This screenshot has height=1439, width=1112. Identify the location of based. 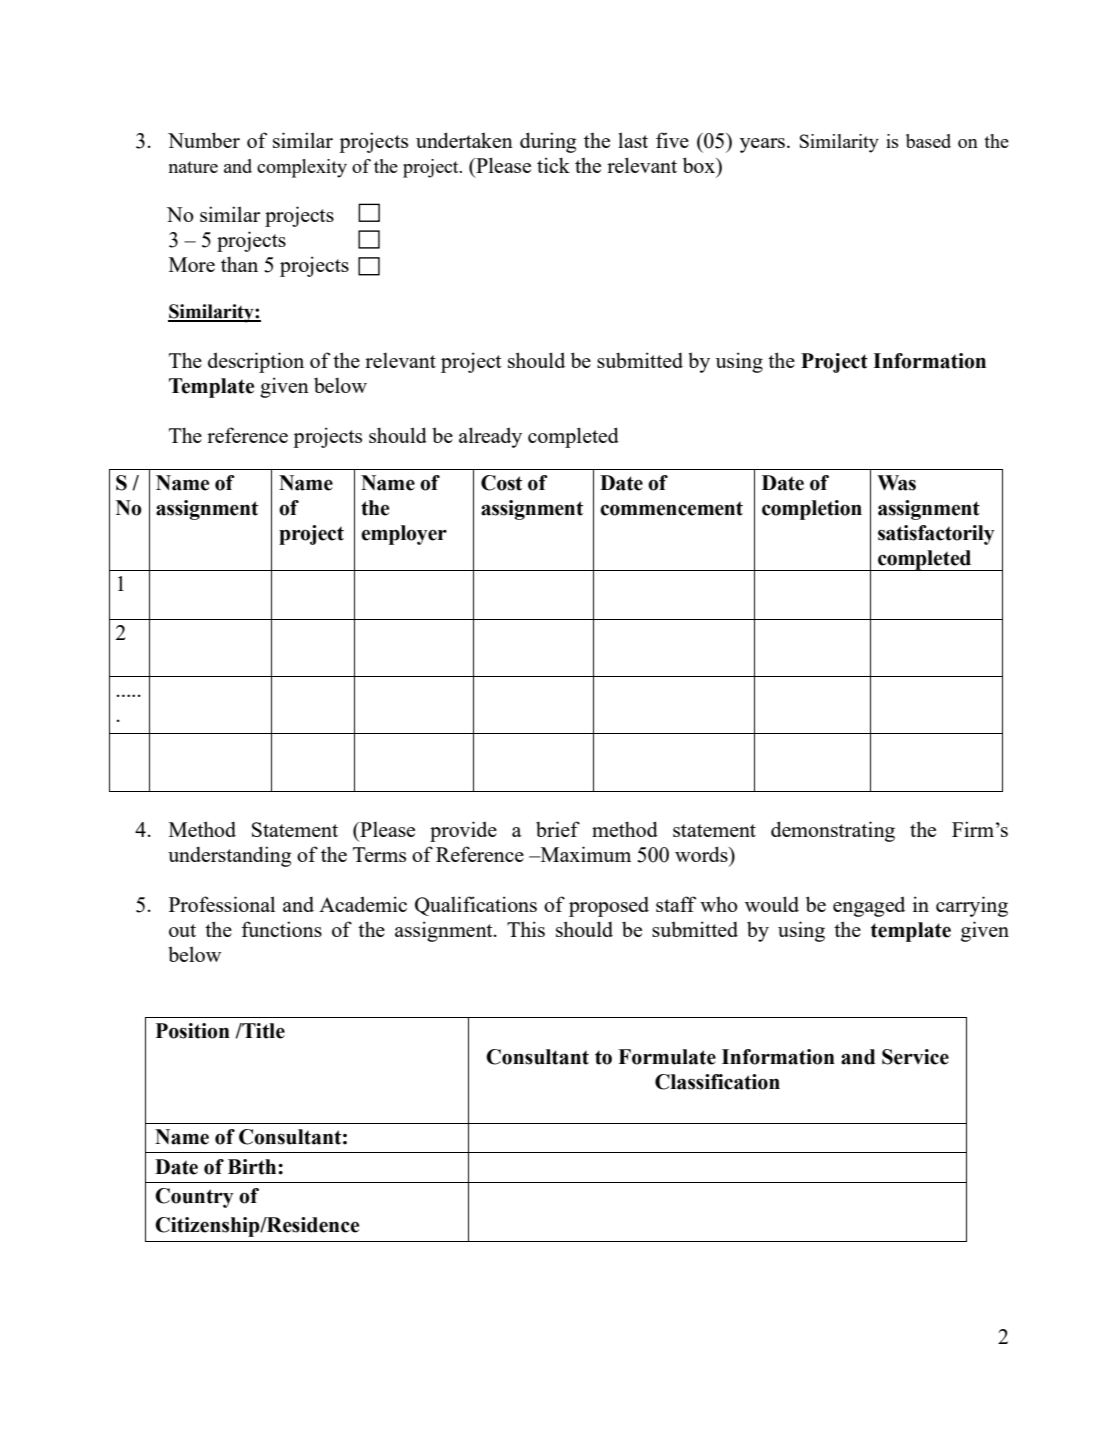
(928, 141).
